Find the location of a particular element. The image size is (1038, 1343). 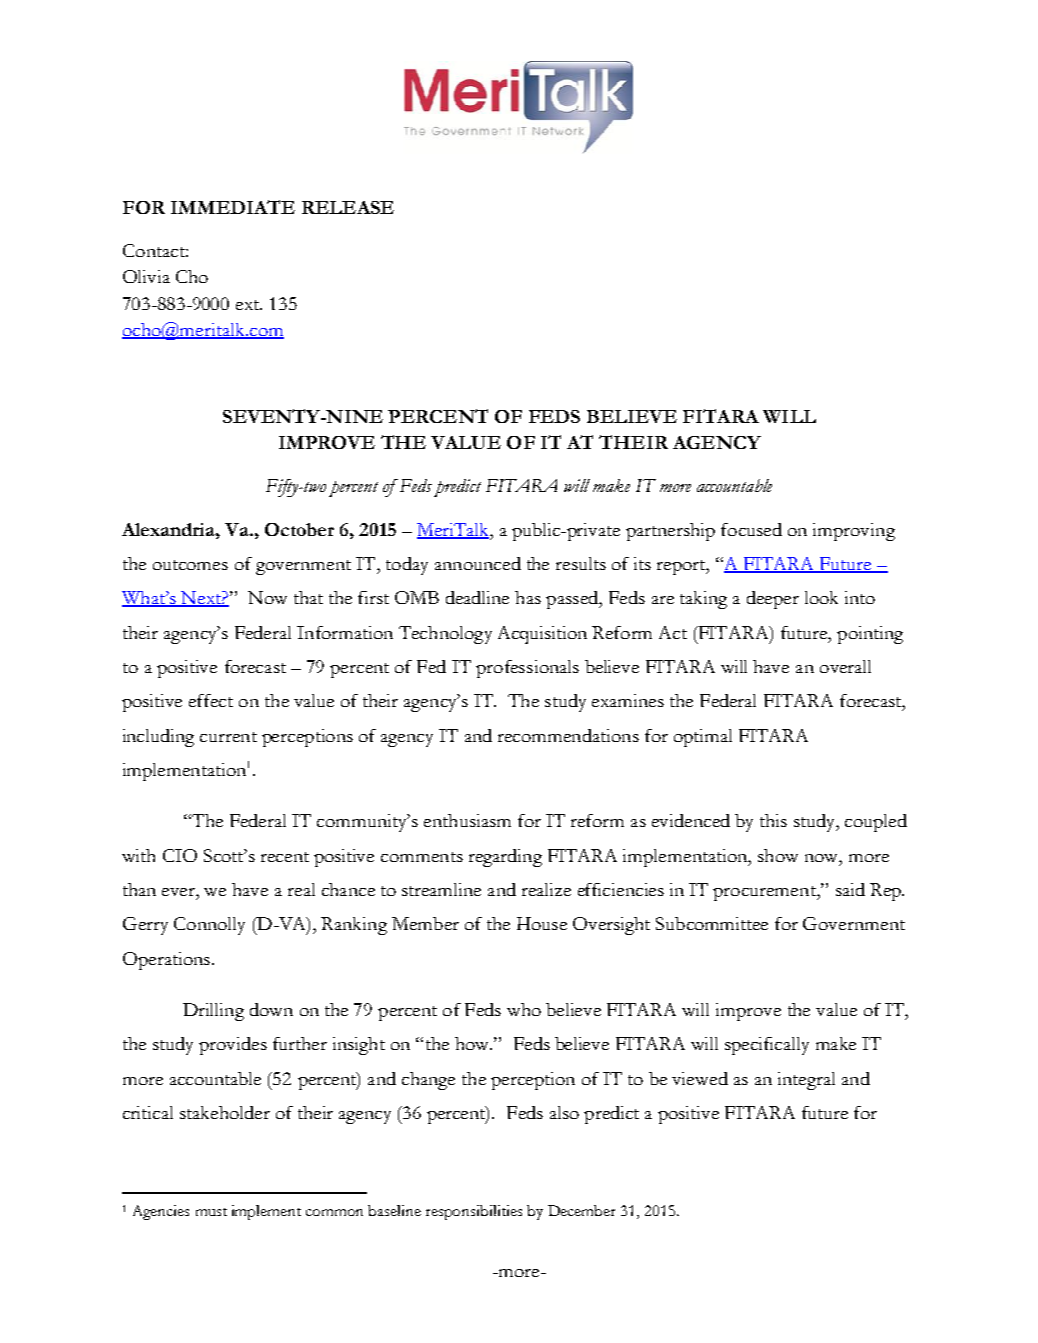

outcomes is located at coordinates (190, 565).
